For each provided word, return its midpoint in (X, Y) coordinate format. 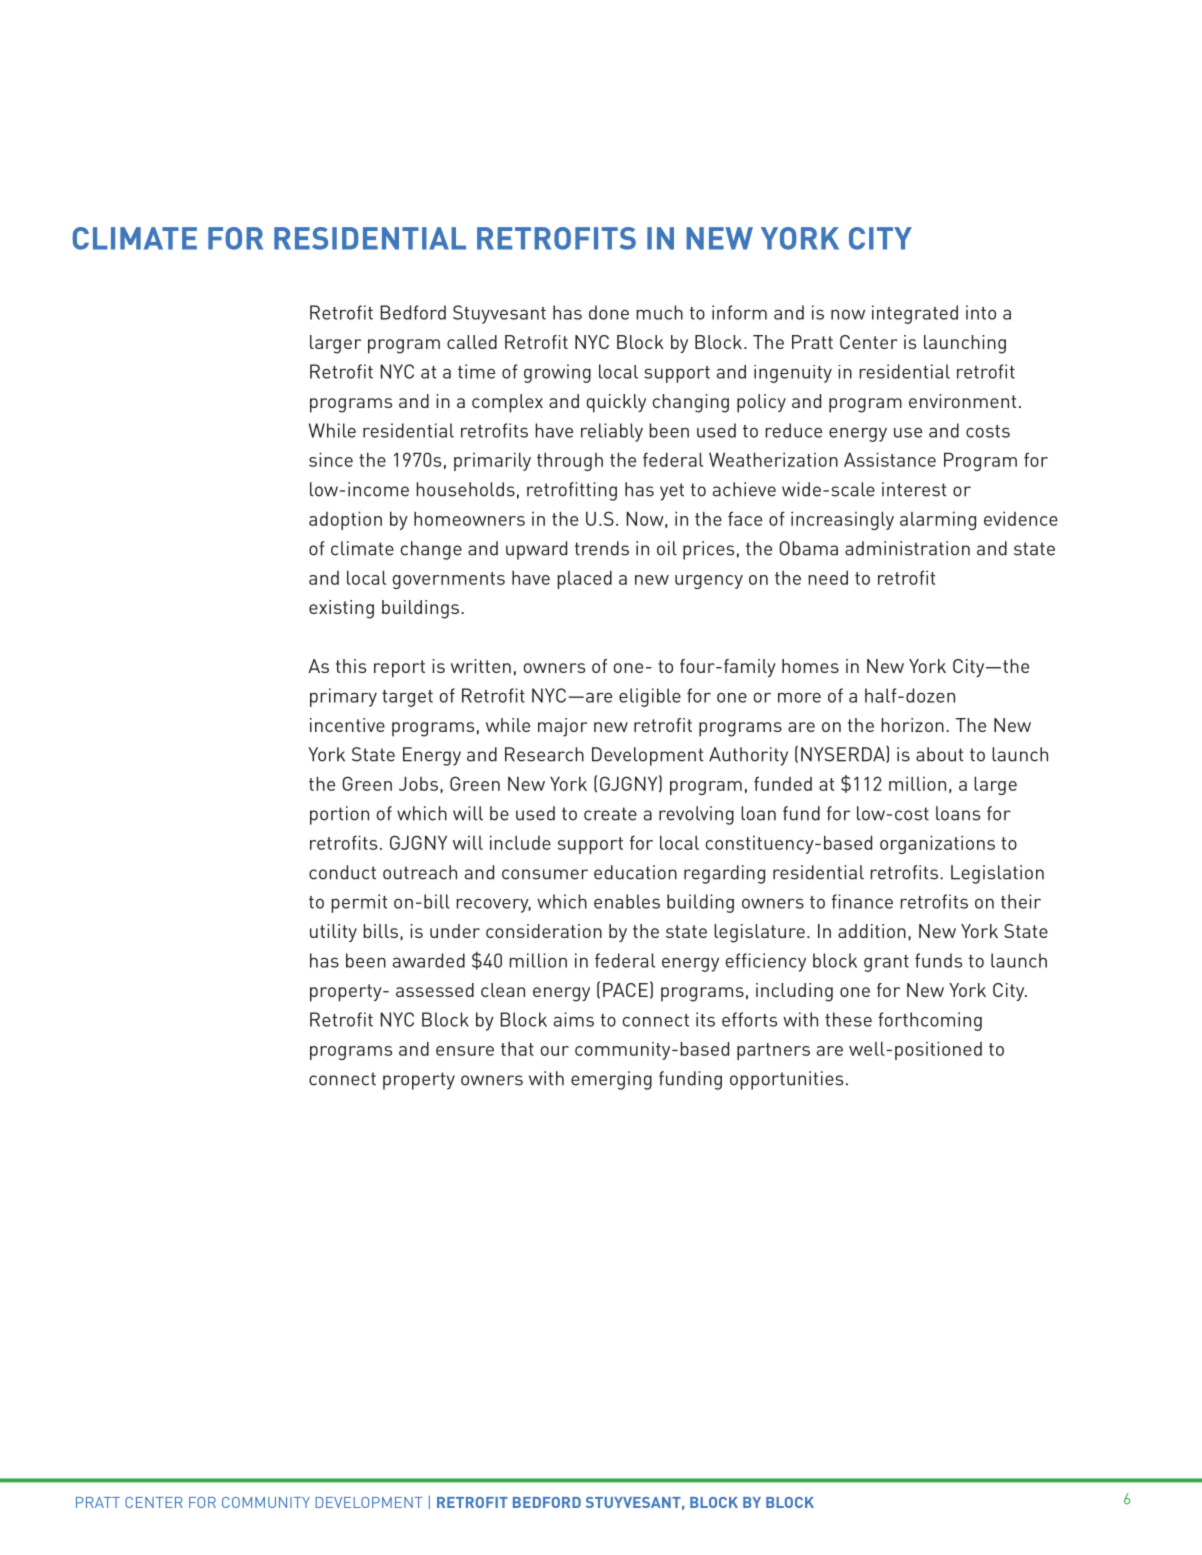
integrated (915, 314)
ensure (465, 1051)
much (659, 312)
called (472, 342)
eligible (650, 697)
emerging (611, 1080)
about (940, 754)
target (407, 698)
